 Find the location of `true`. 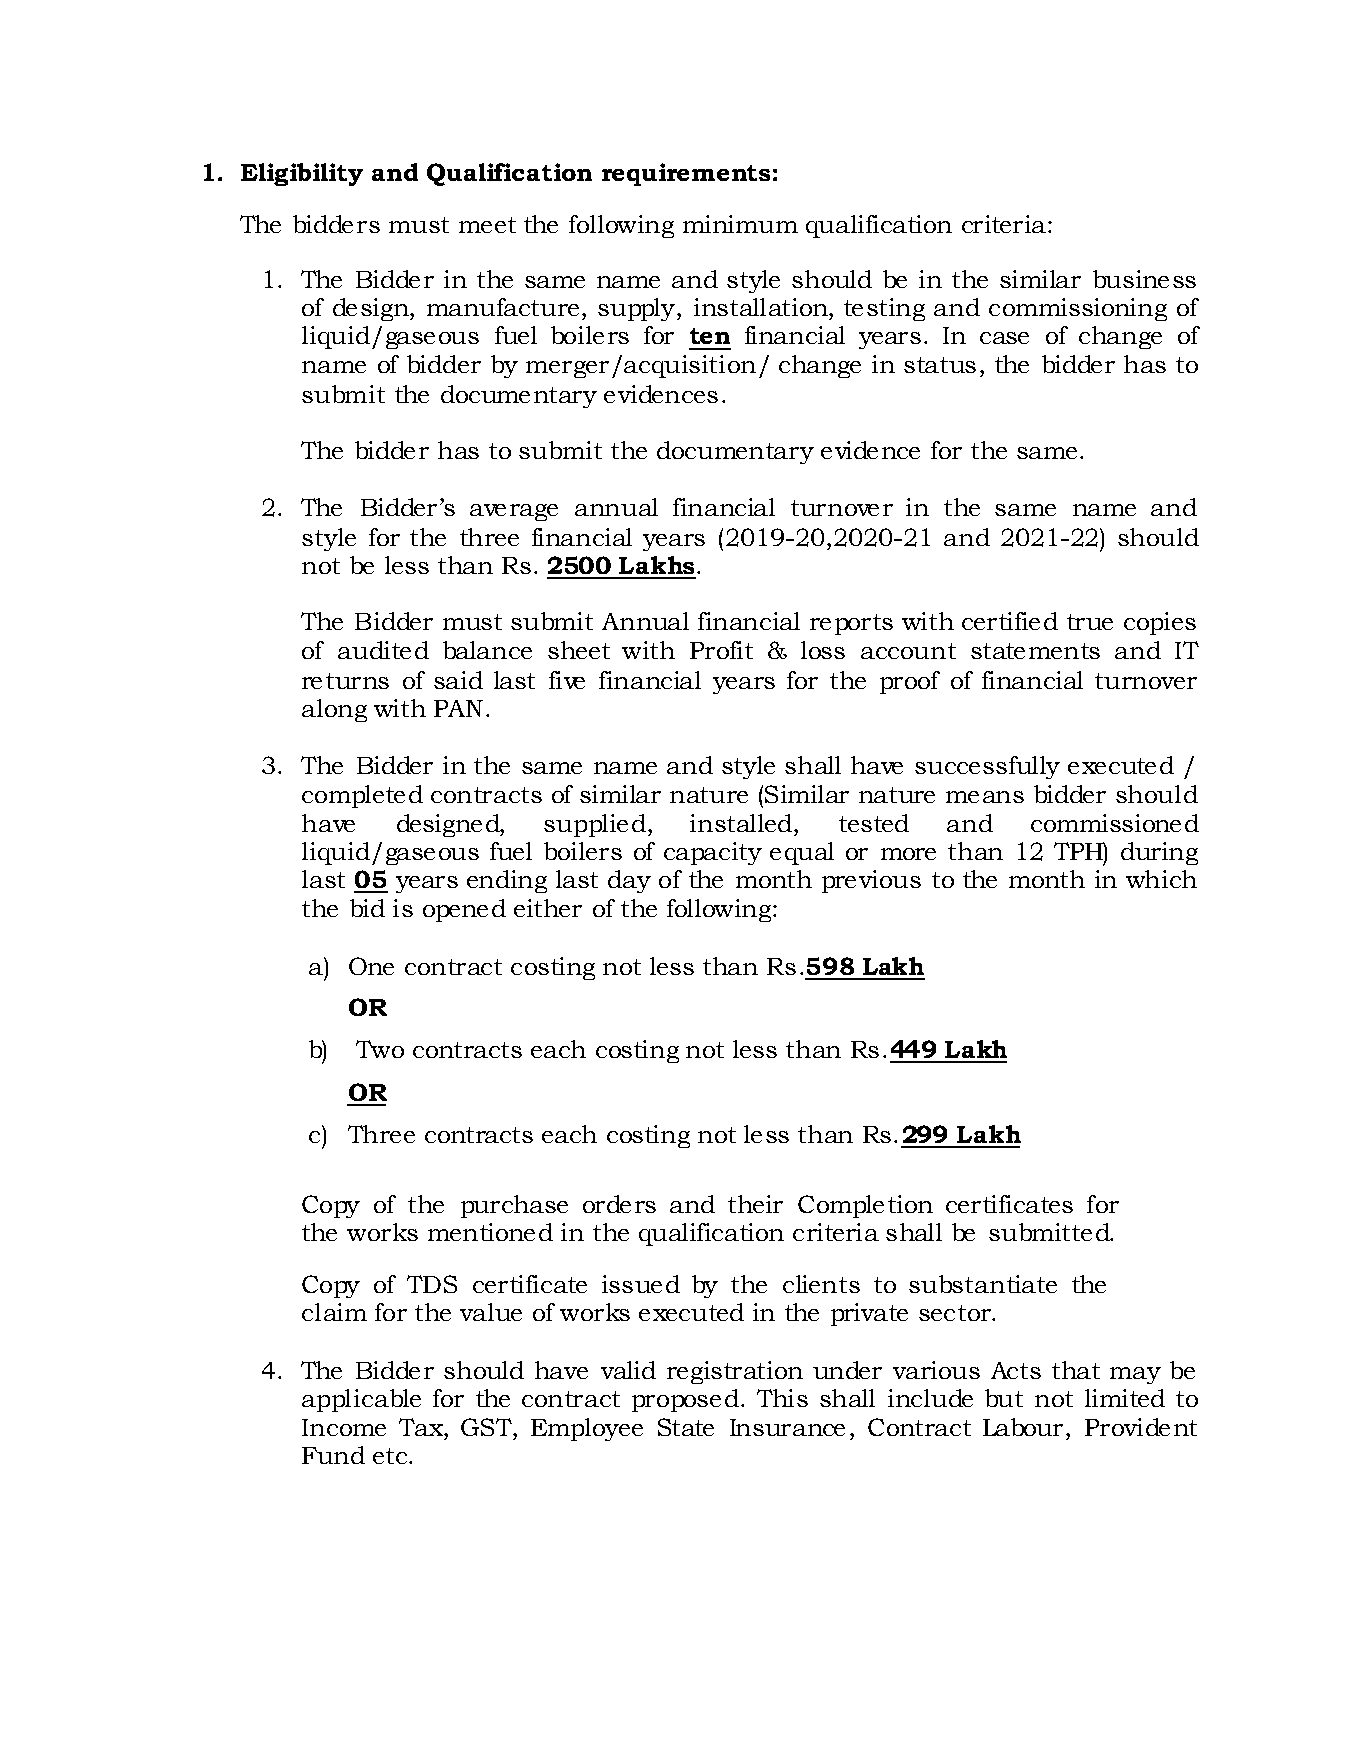

true is located at coordinates (1090, 622).
